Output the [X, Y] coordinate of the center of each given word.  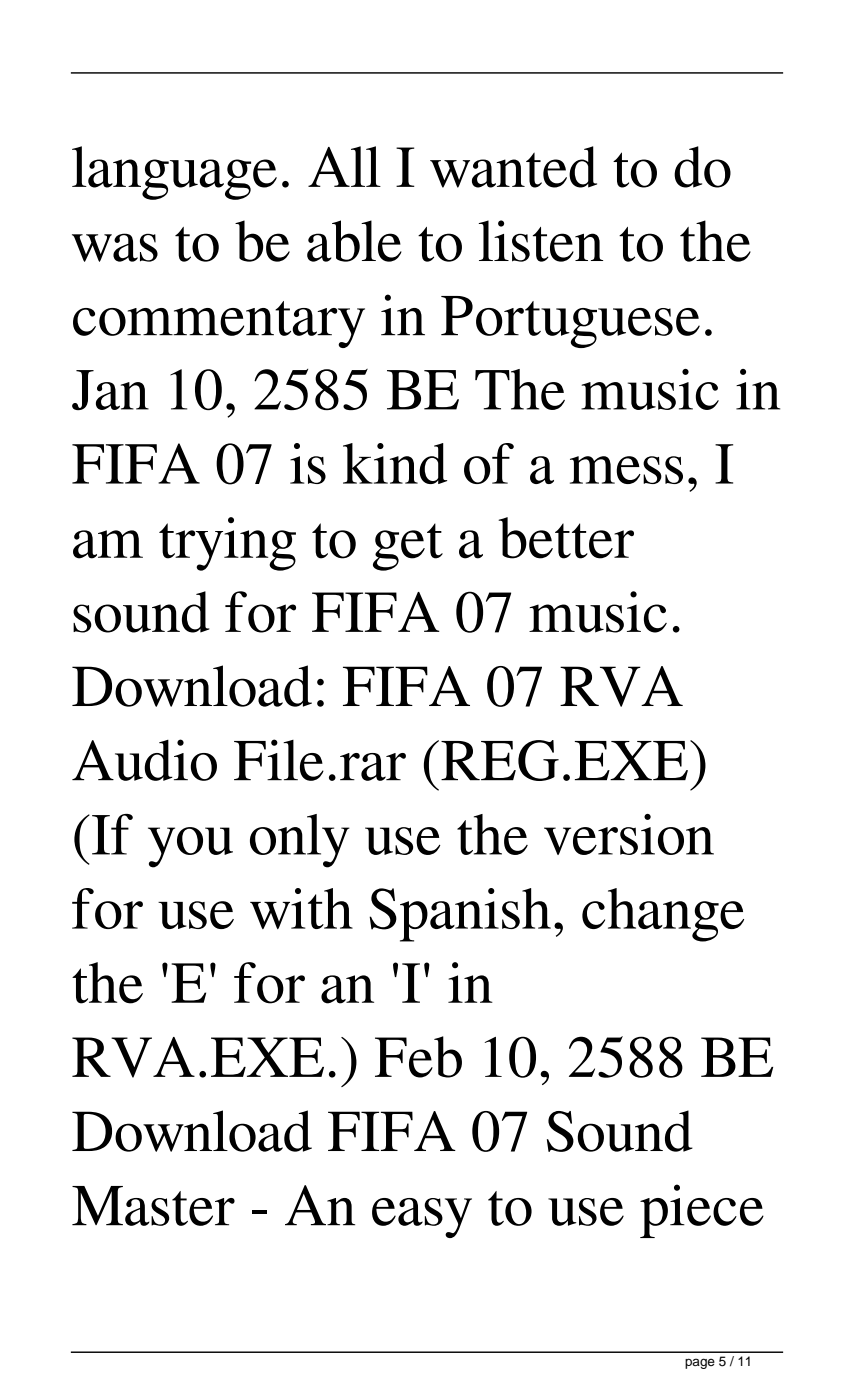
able [354, 241]
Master [153, 1206]
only [300, 841]
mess [626, 470]
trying [227, 544]
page [700, 1363]
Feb [418, 1057]
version [629, 834]
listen [541, 241]
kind [395, 463]
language [174, 173]
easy [422, 1218]
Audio [144, 760]
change [663, 915]
